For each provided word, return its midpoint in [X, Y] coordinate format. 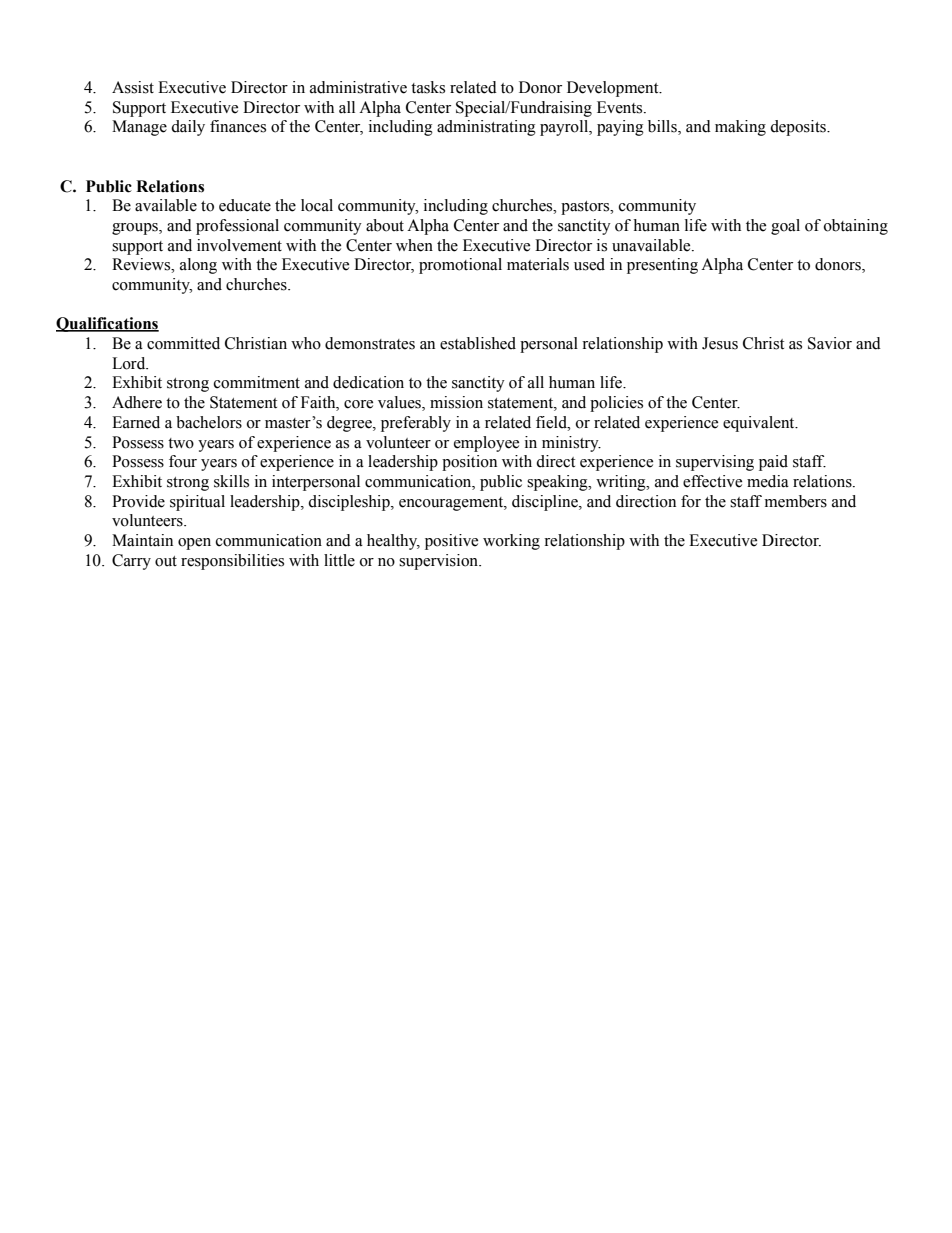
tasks [428, 87]
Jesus [720, 343]
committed [183, 343]
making [740, 128]
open [194, 544]
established [478, 343]
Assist [133, 87]
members [796, 501]
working [511, 542]
